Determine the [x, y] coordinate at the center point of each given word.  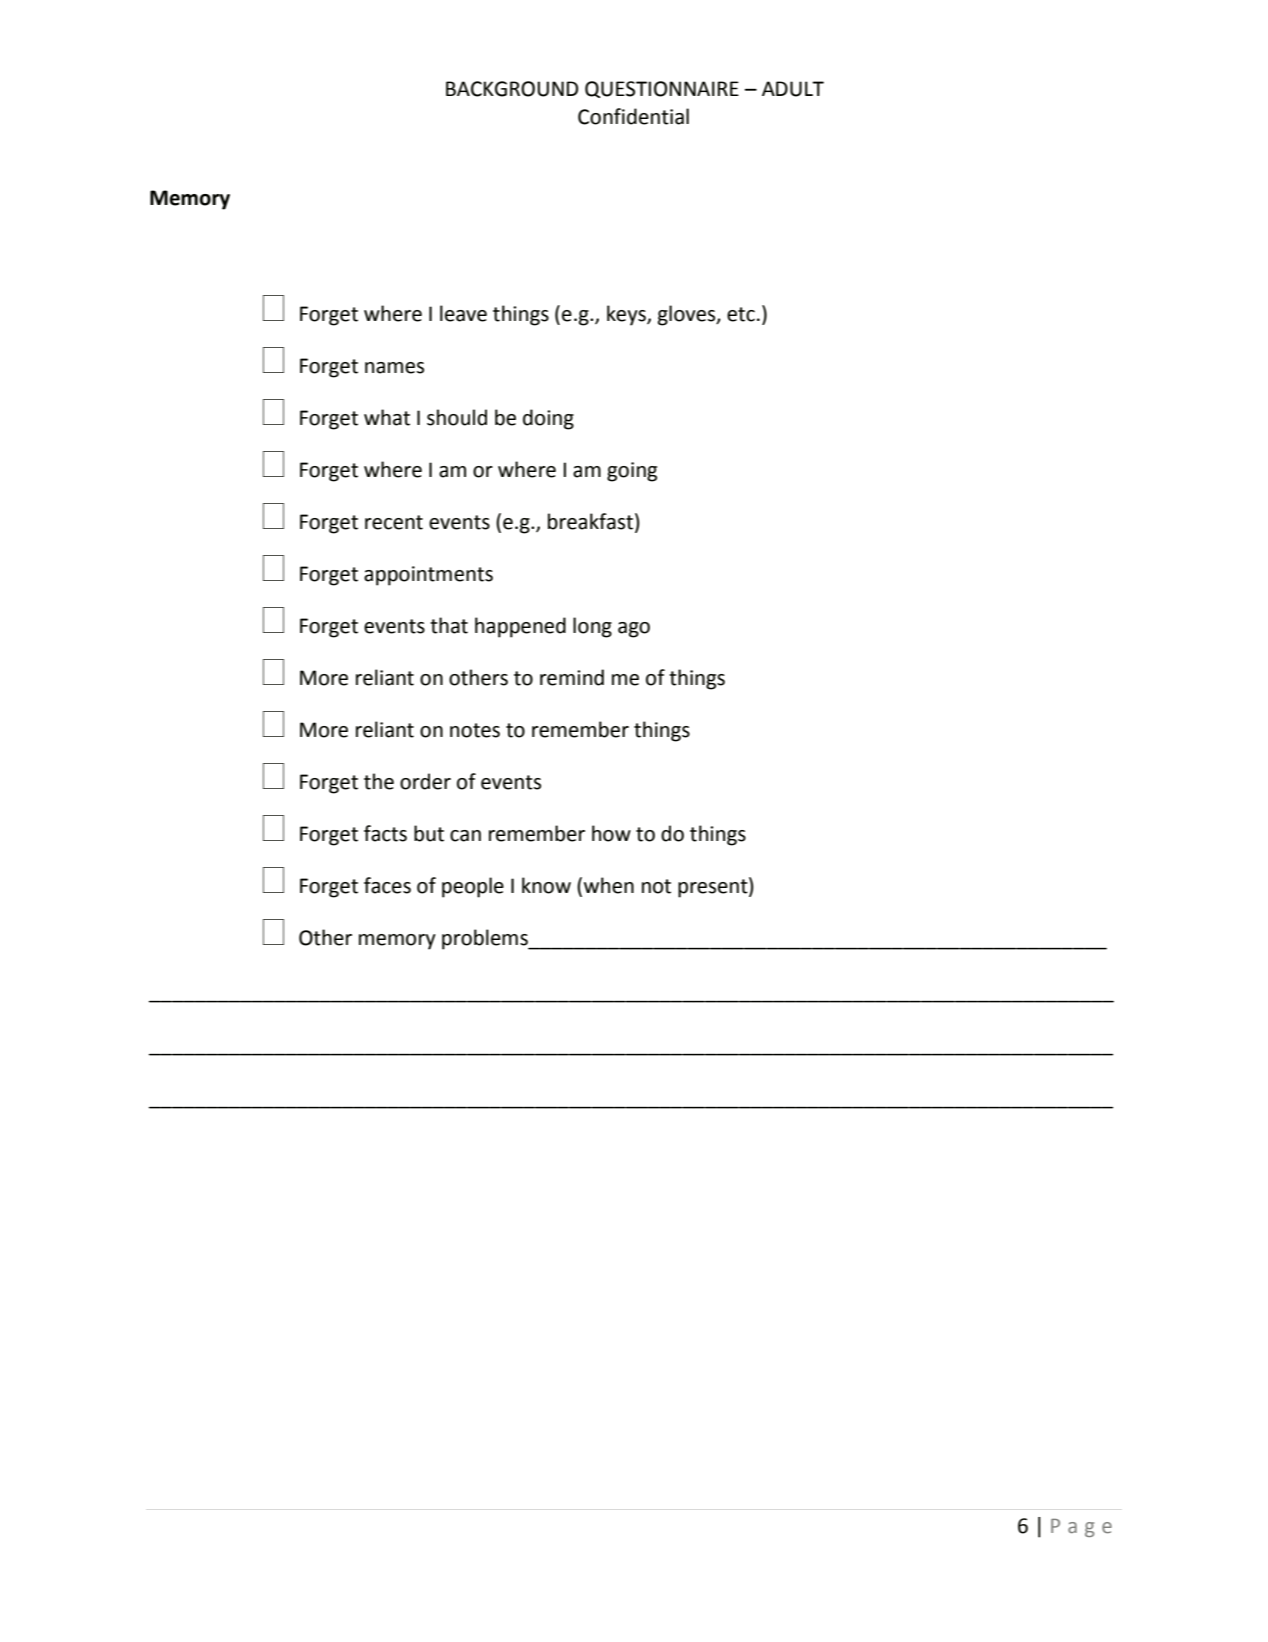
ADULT [793, 89]
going [632, 472]
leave [463, 313]
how [611, 833]
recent [394, 522]
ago [634, 630]
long [592, 627]
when [609, 885]
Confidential [633, 116]
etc [741, 314]
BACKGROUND [512, 89]
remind [572, 677]
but [429, 833]
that [449, 625]
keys [627, 315]
